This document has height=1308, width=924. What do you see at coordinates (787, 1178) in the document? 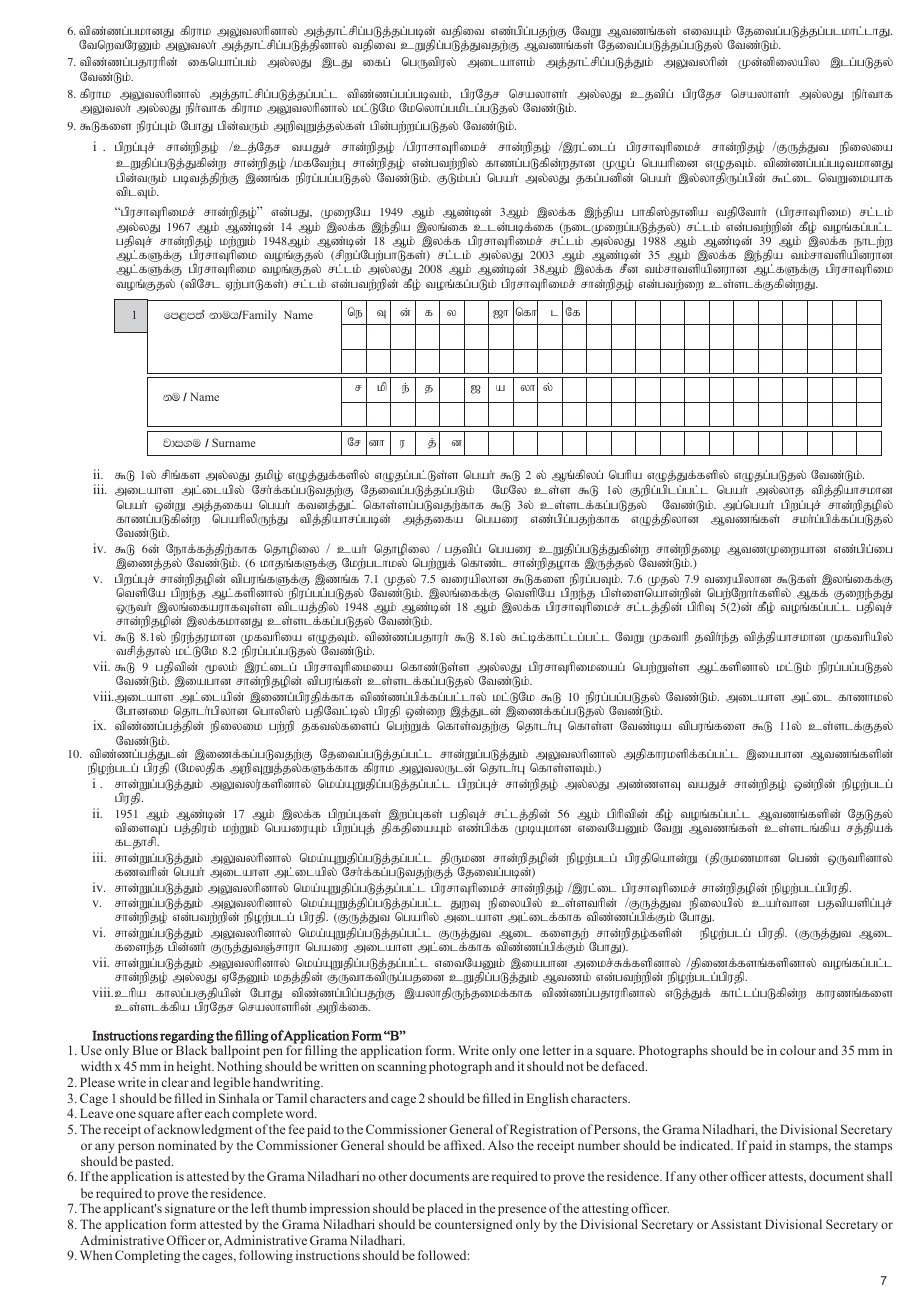
I see `attests` at bounding box center [787, 1178].
